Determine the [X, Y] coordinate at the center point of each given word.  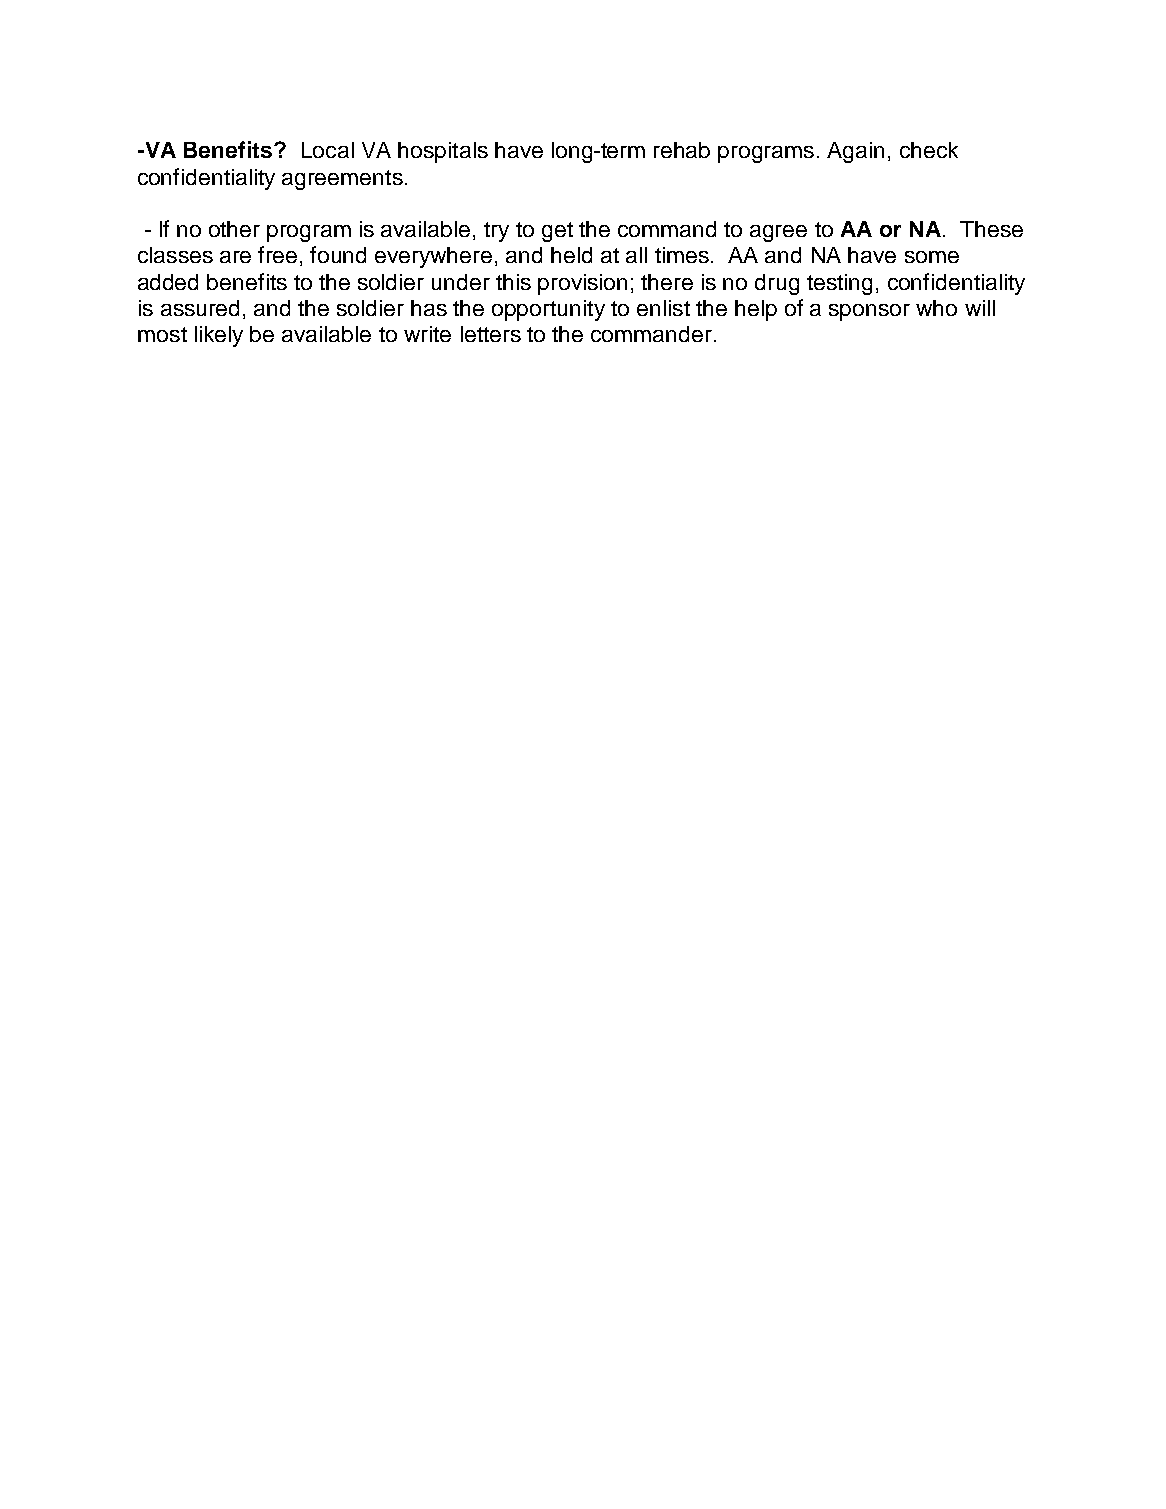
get [557, 232]
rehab [682, 150]
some [932, 257]
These [991, 229]
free [277, 254]
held [571, 255]
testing [839, 284]
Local [328, 150]
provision [582, 284]
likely [219, 336]
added [168, 282]
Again [855, 152]
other [234, 229]
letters [491, 334]
